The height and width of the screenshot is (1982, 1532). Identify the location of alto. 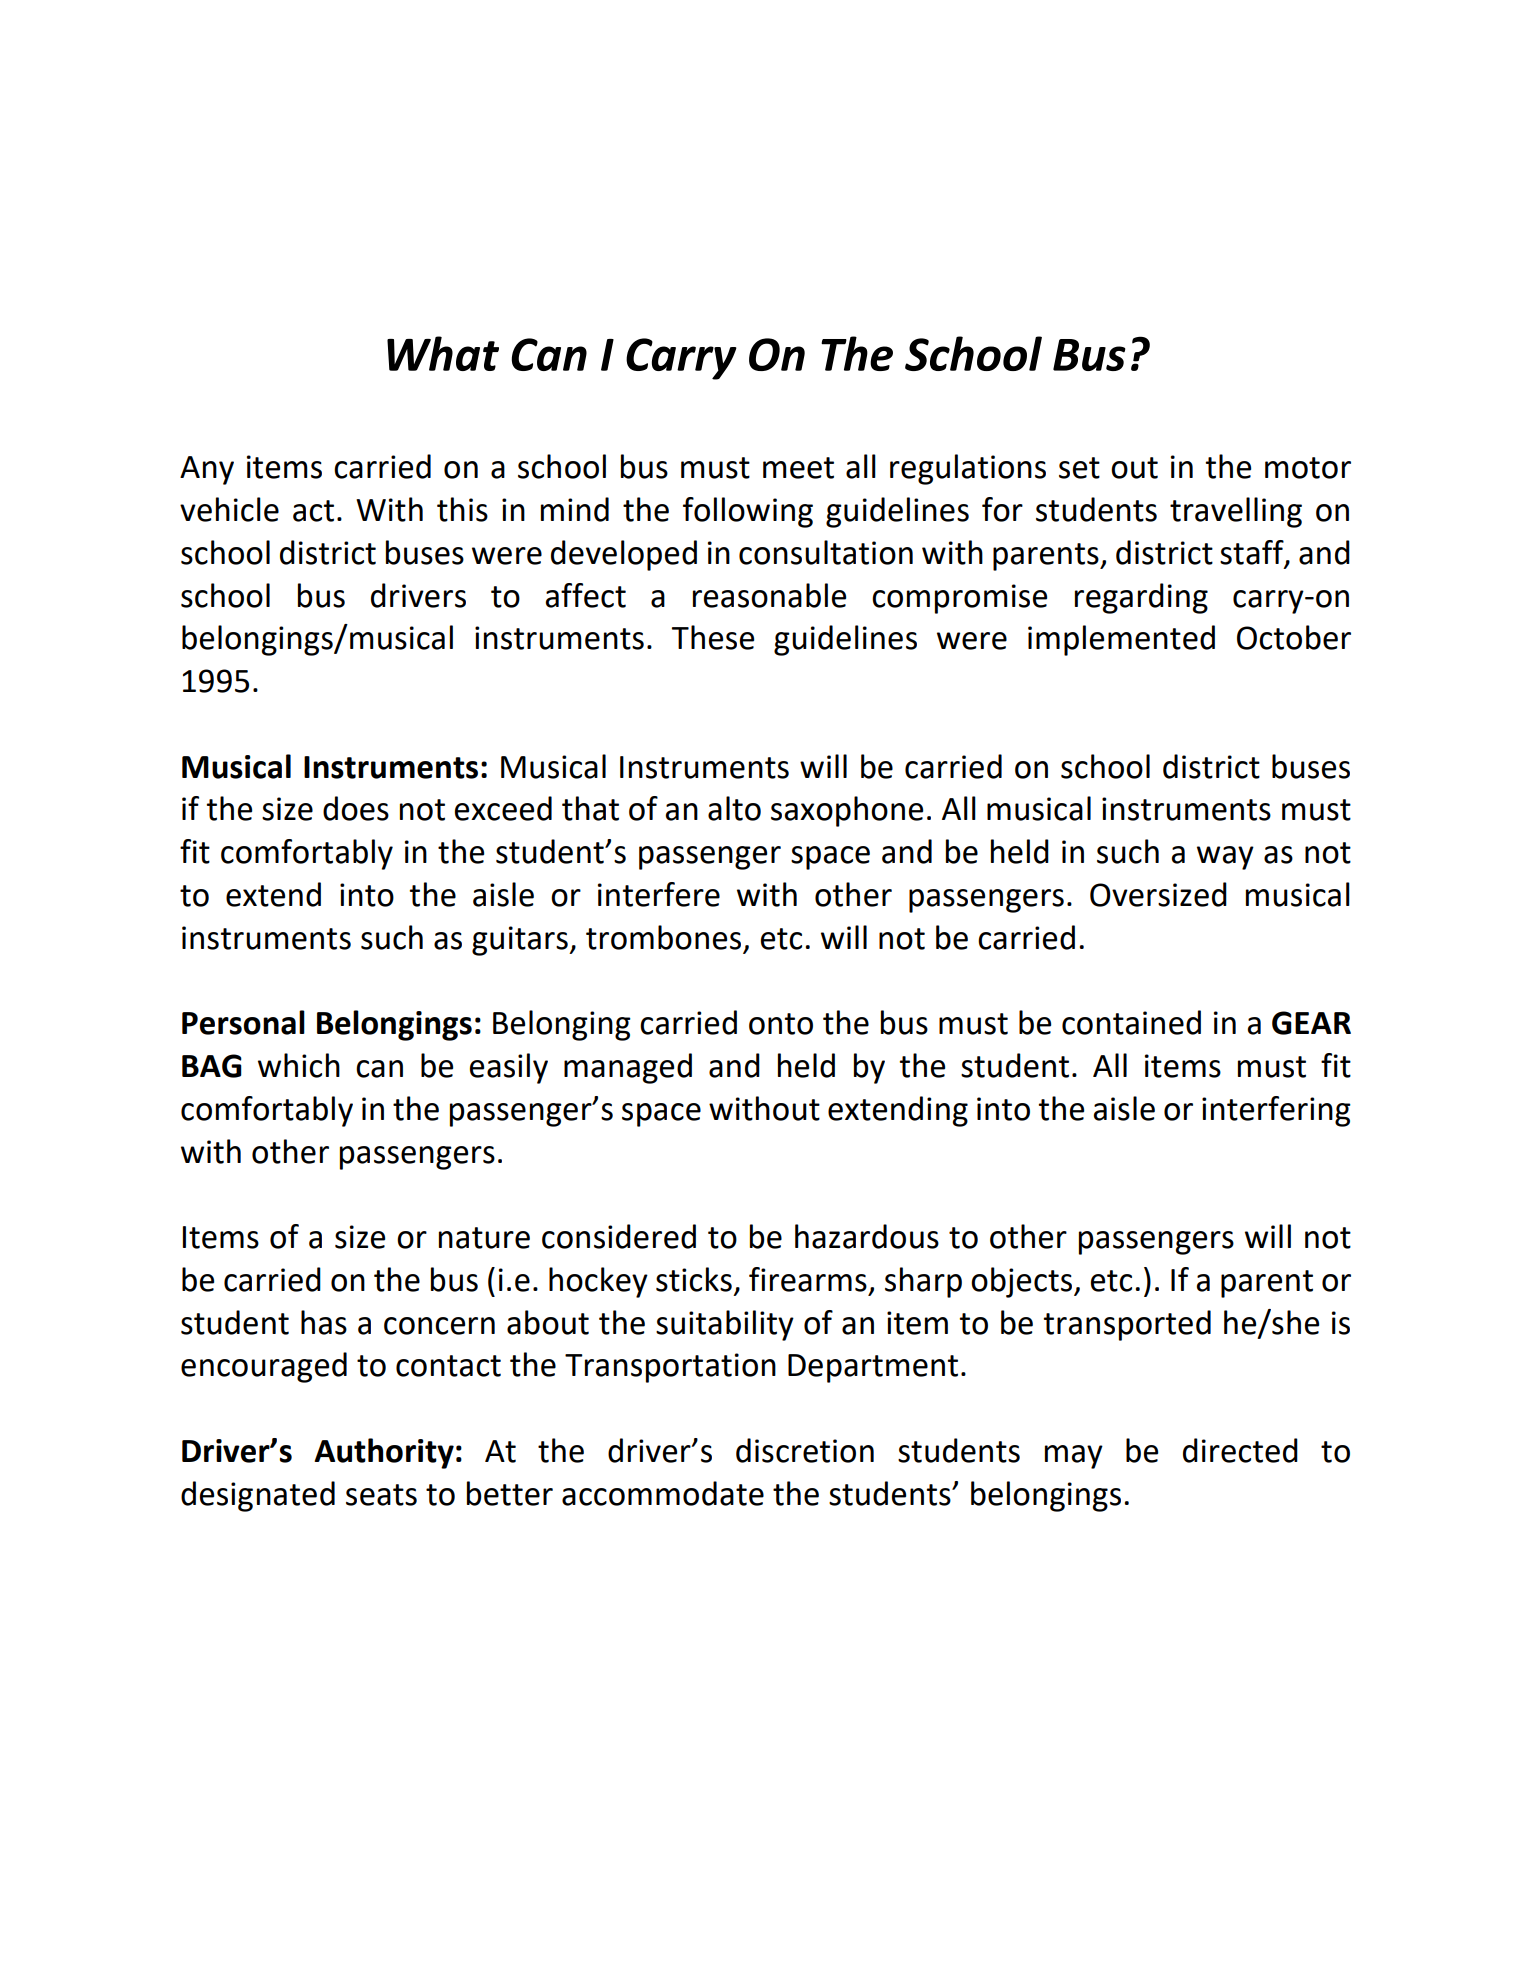
(734, 808).
